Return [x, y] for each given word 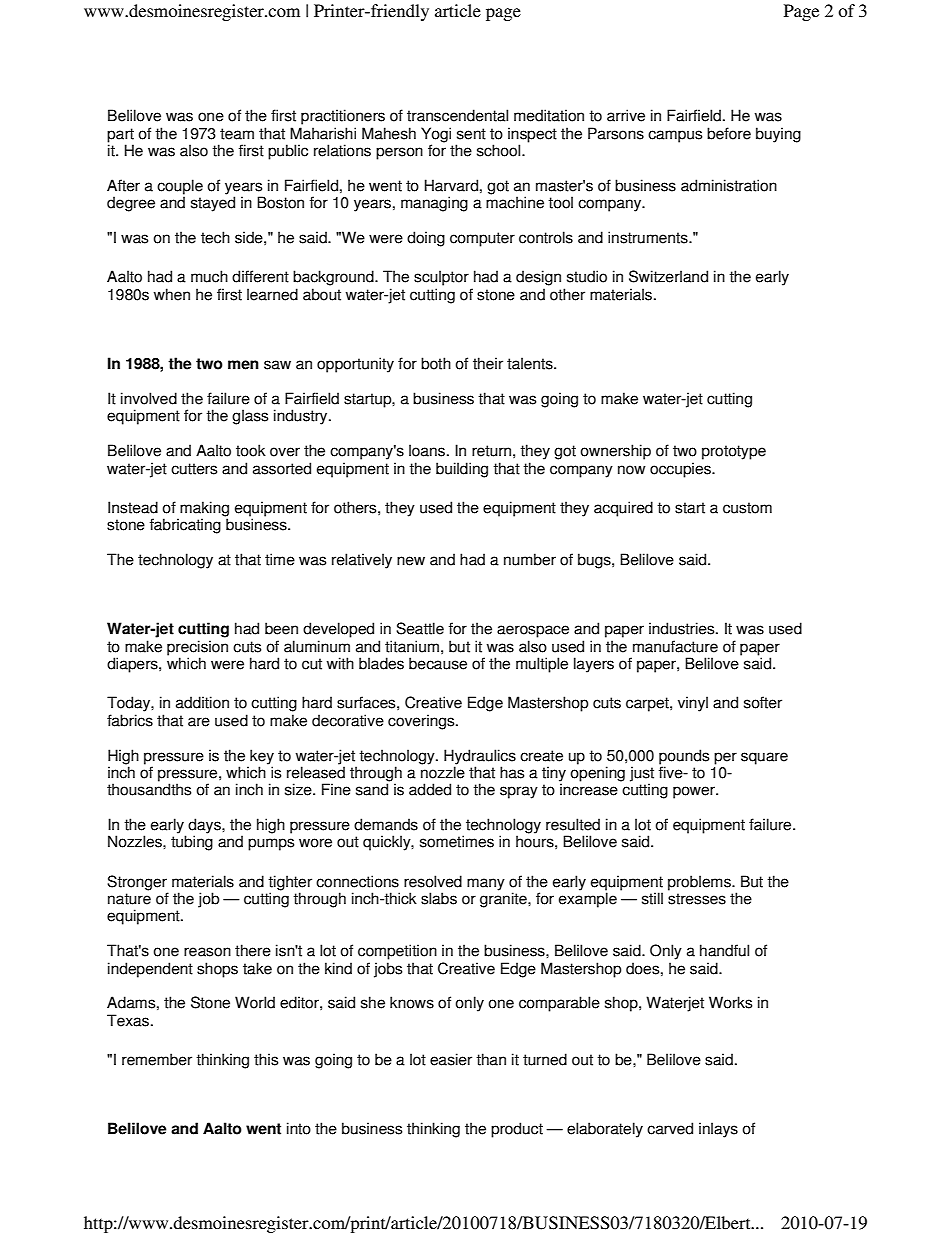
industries [683, 628]
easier [451, 1059]
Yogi [436, 136]
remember [157, 1059]
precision [197, 649]
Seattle [420, 628]
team [237, 134]
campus [675, 136]
